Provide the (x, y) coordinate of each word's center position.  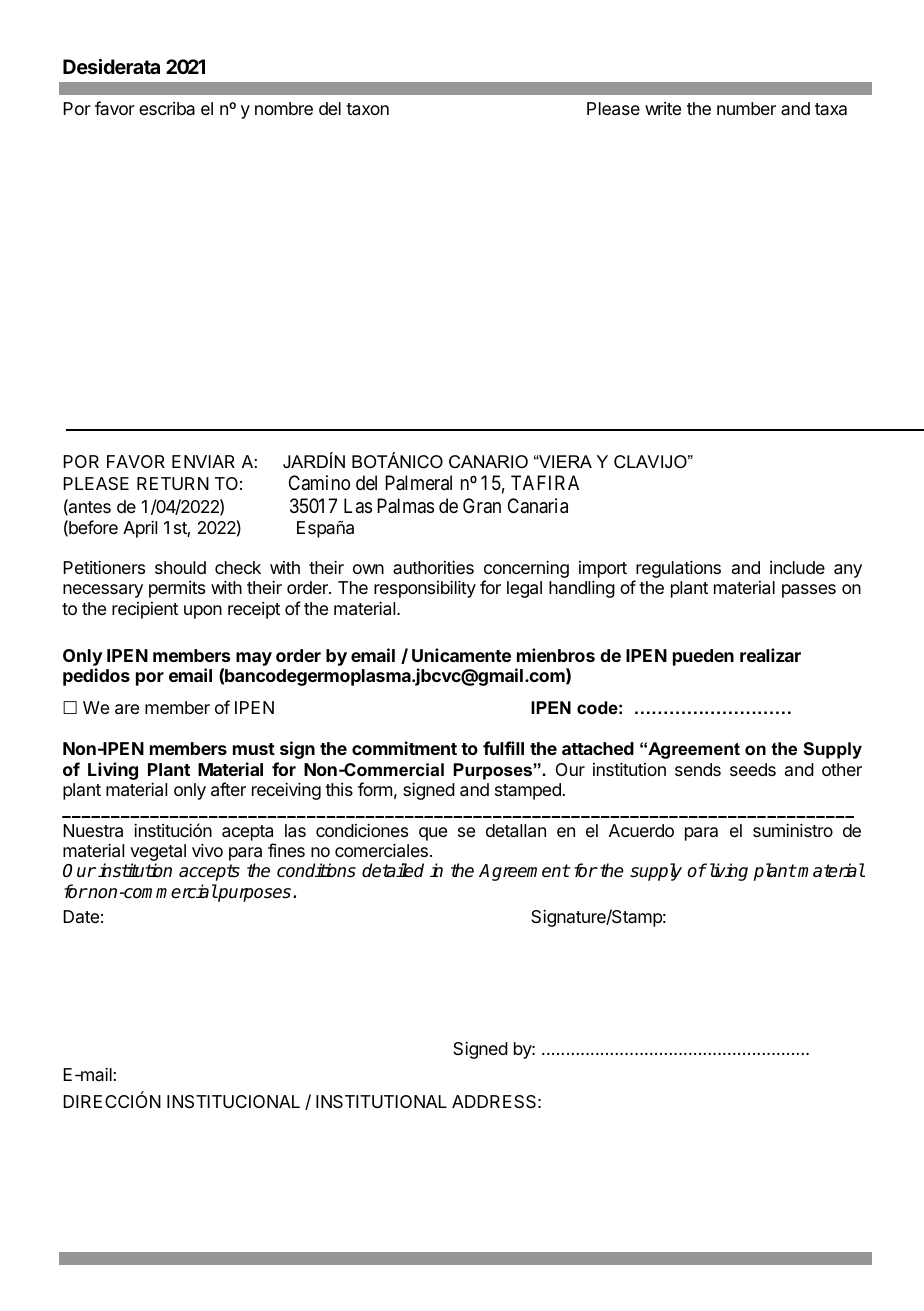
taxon (367, 109)
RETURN (173, 483)
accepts (209, 872)
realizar (770, 655)
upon (203, 612)
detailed (393, 870)
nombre (284, 108)
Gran (482, 505)
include (797, 567)
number (746, 108)
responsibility (425, 589)
